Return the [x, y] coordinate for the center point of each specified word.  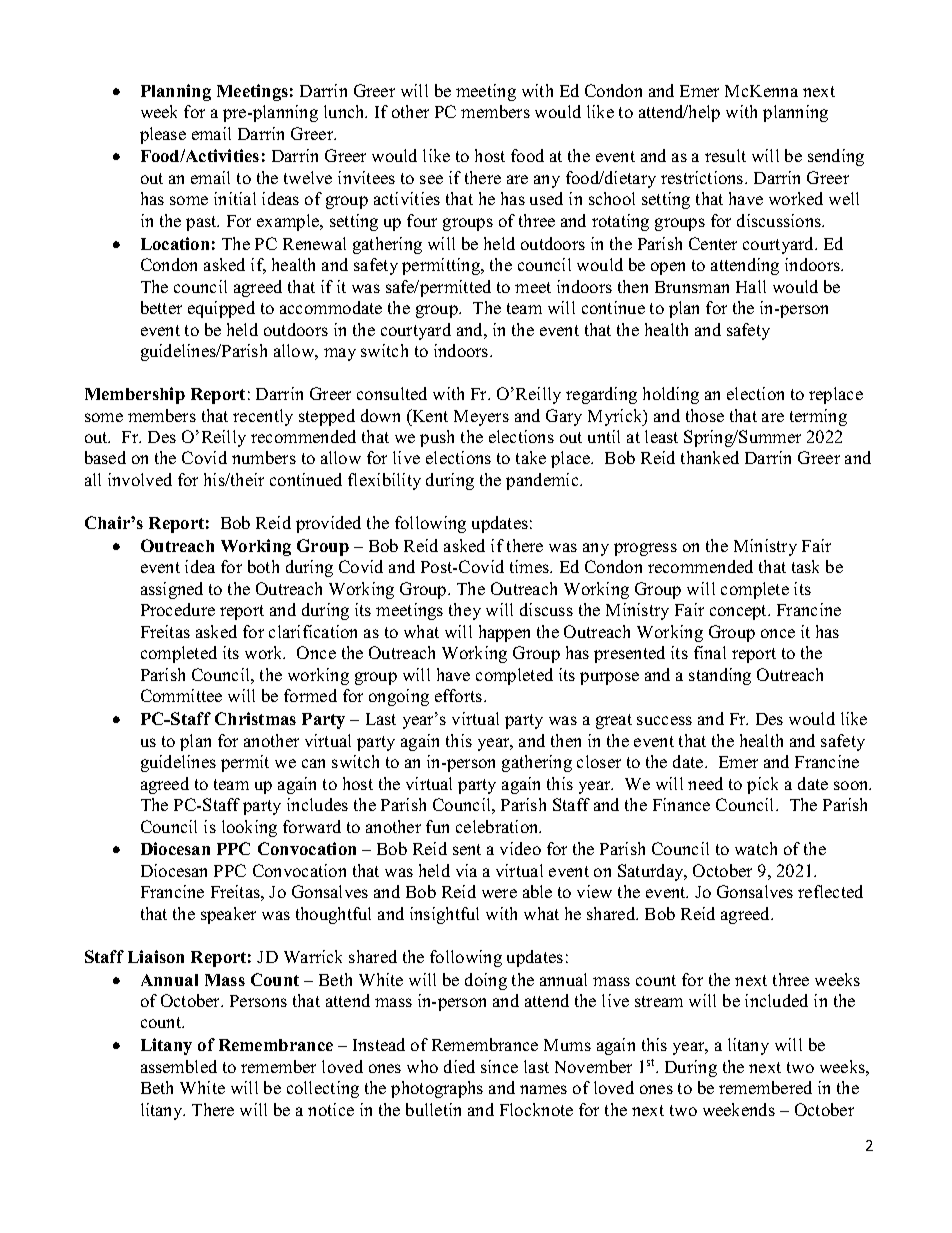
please [163, 135]
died [459, 1066]
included [776, 1000]
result [725, 155]
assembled [179, 1066]
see [431, 179]
